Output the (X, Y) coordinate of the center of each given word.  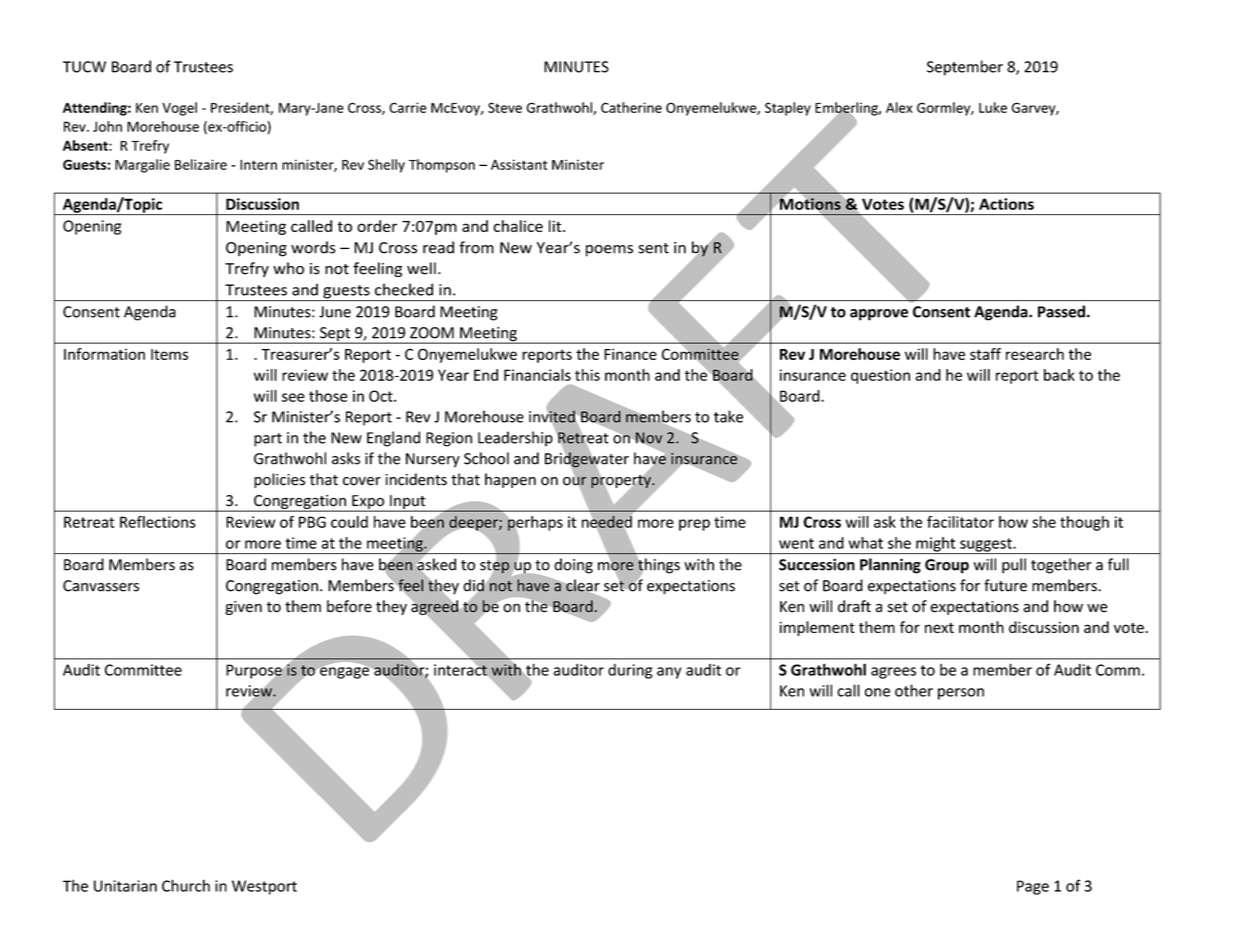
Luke (993, 107)
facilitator (960, 522)
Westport (264, 887)
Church (186, 885)
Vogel (179, 109)
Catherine (631, 107)
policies (279, 480)
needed (607, 522)
